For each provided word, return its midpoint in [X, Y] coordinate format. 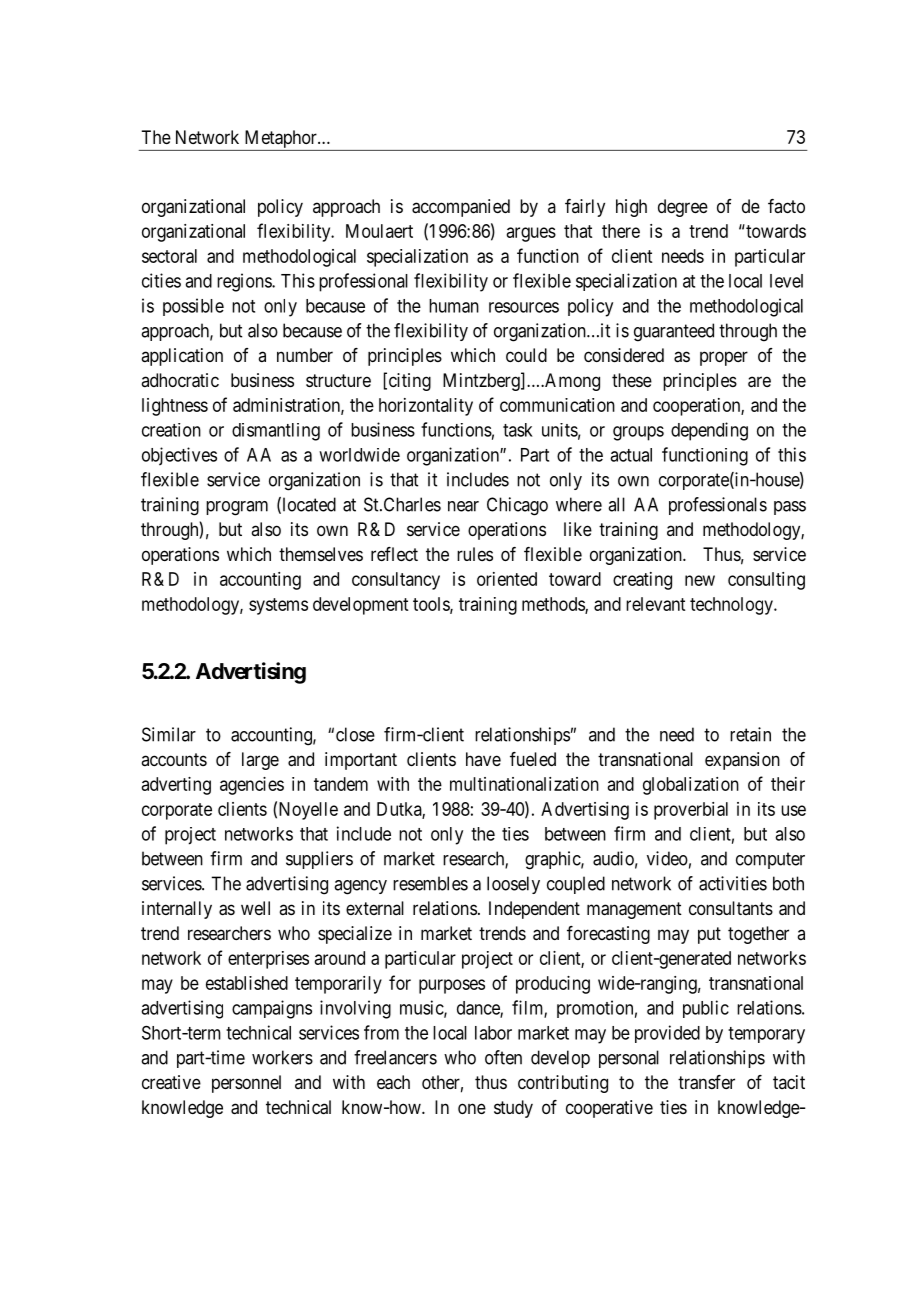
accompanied [461, 208]
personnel [246, 1084]
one [472, 1108]
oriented [507, 579]
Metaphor [282, 139]
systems [278, 606]
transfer [706, 1082]
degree [683, 208]
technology [732, 606]
